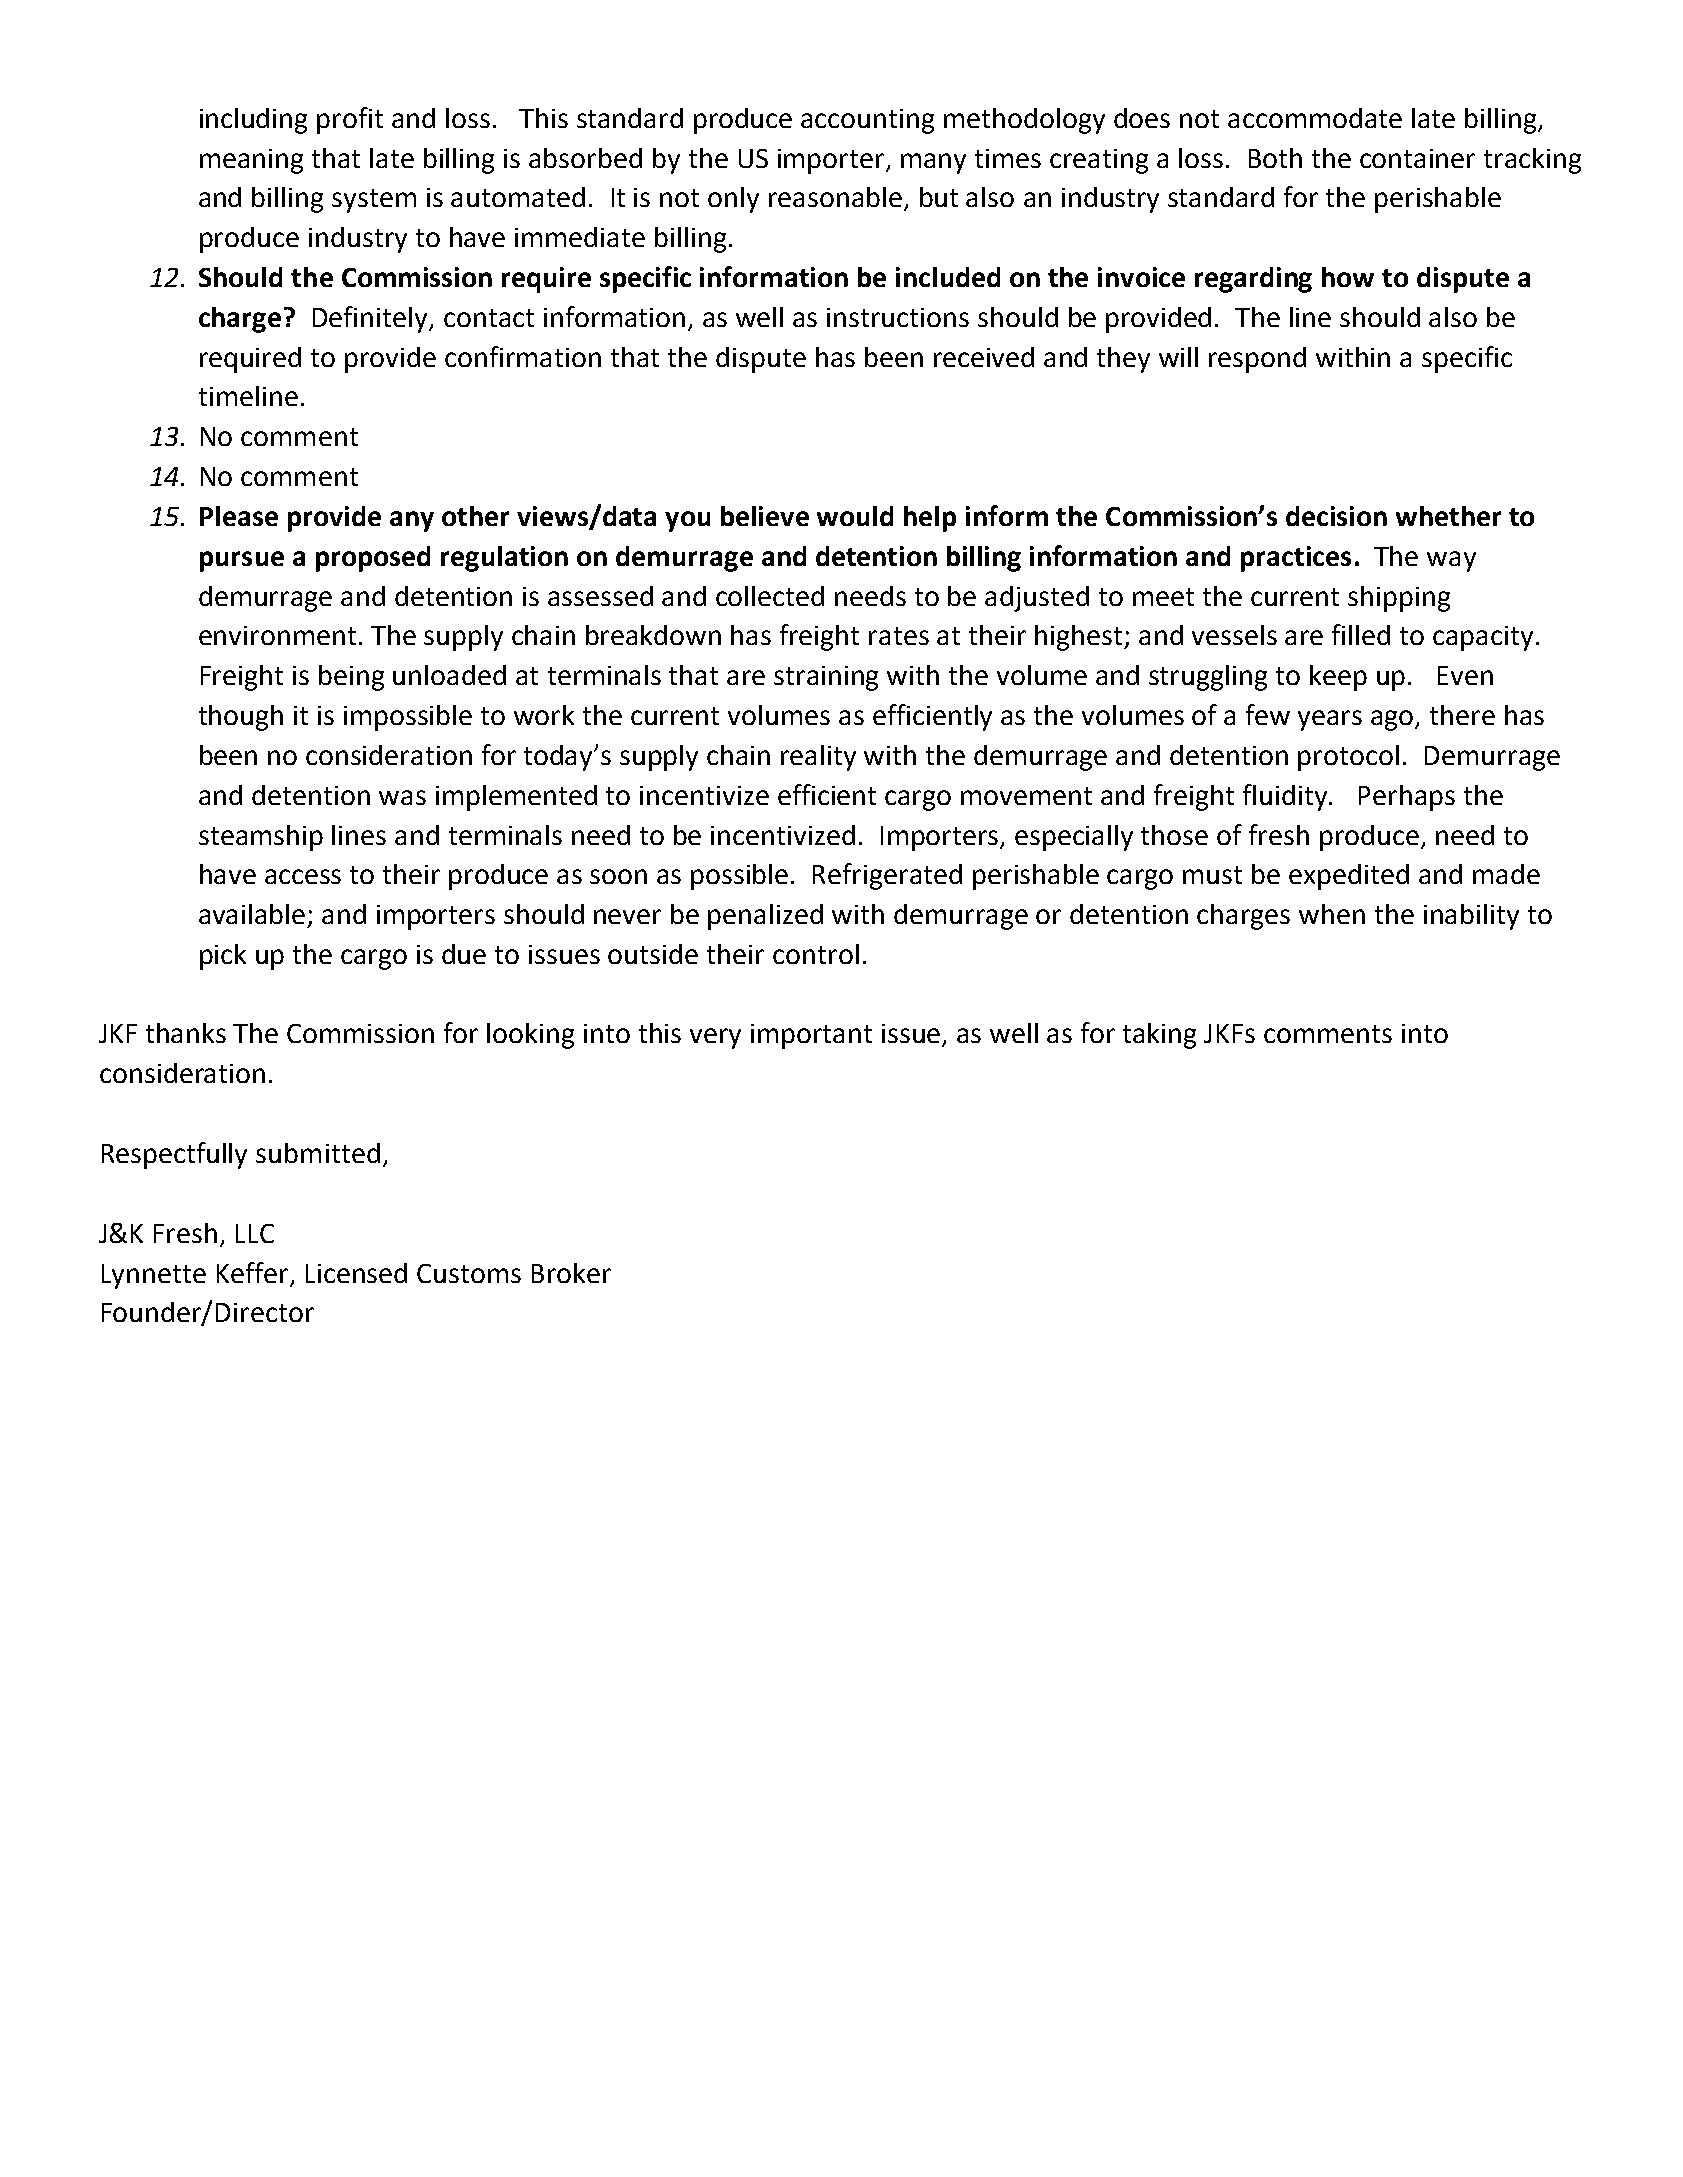 Image resolution: width=1683 pixels, height=2177 pixels. What do you see at coordinates (571, 1273) in the page?
I see `Broker` at bounding box center [571, 1273].
